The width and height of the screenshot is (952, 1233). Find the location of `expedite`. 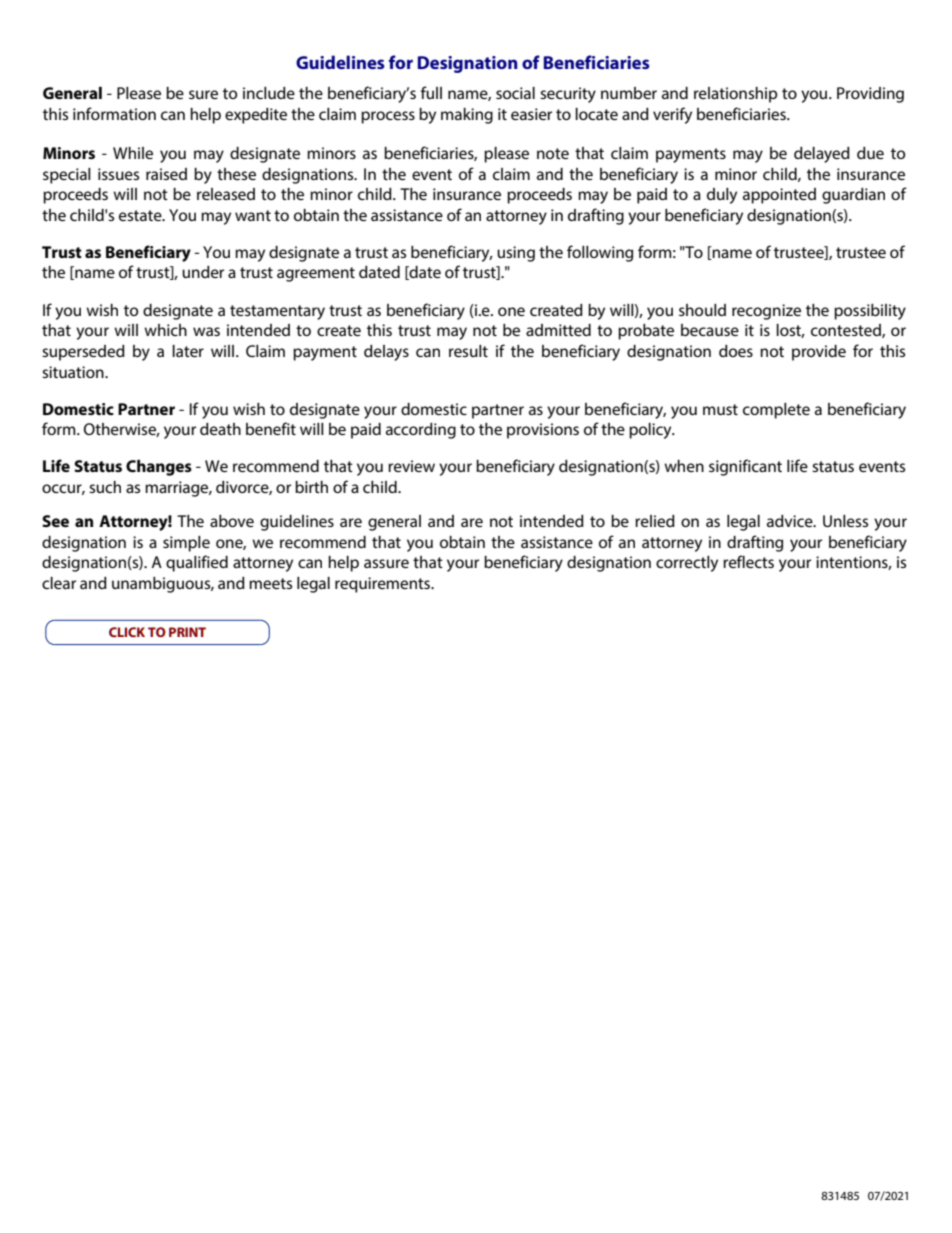

expedite is located at coordinates (256, 116).
